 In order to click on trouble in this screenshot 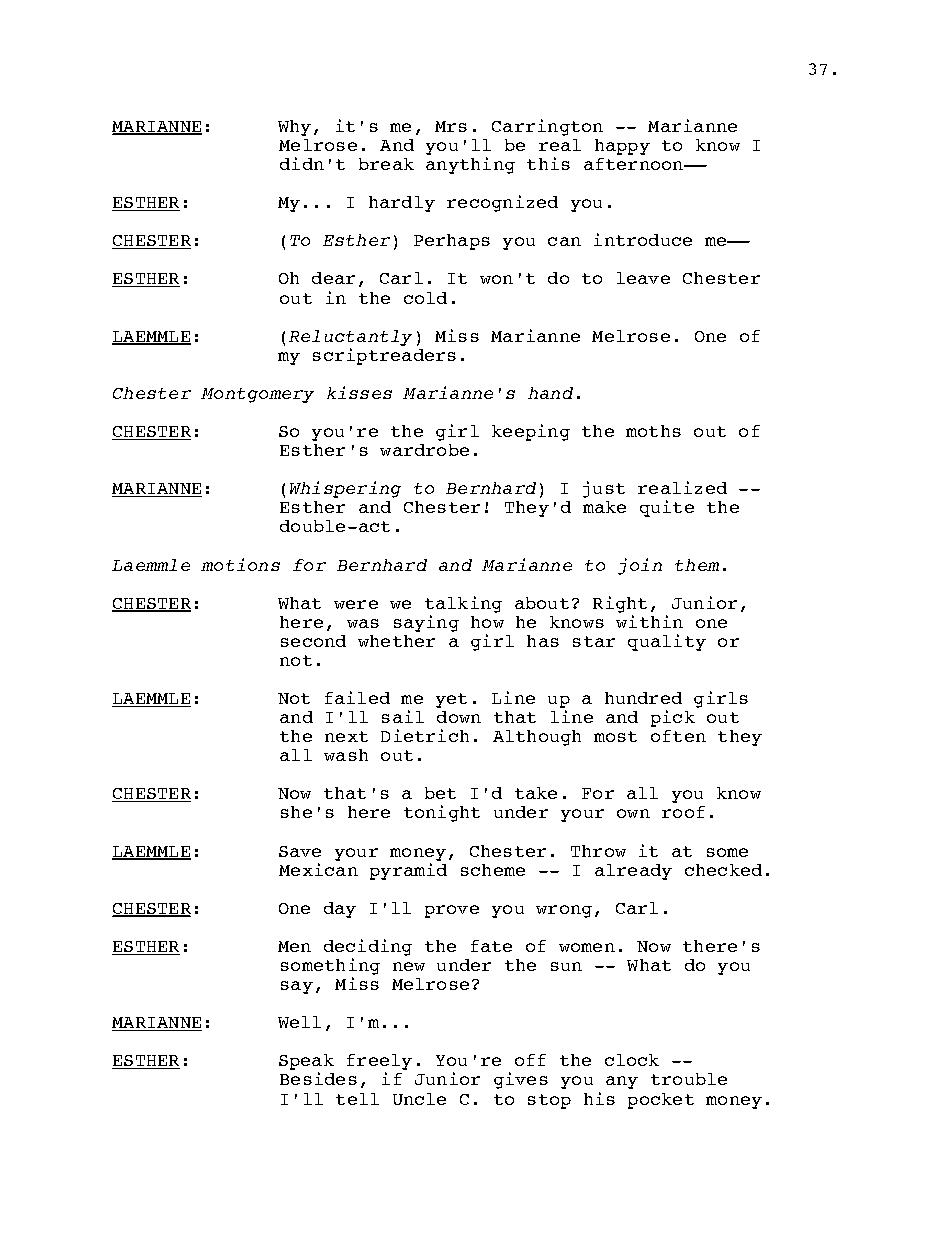, I will do `click(689, 1079)`.
